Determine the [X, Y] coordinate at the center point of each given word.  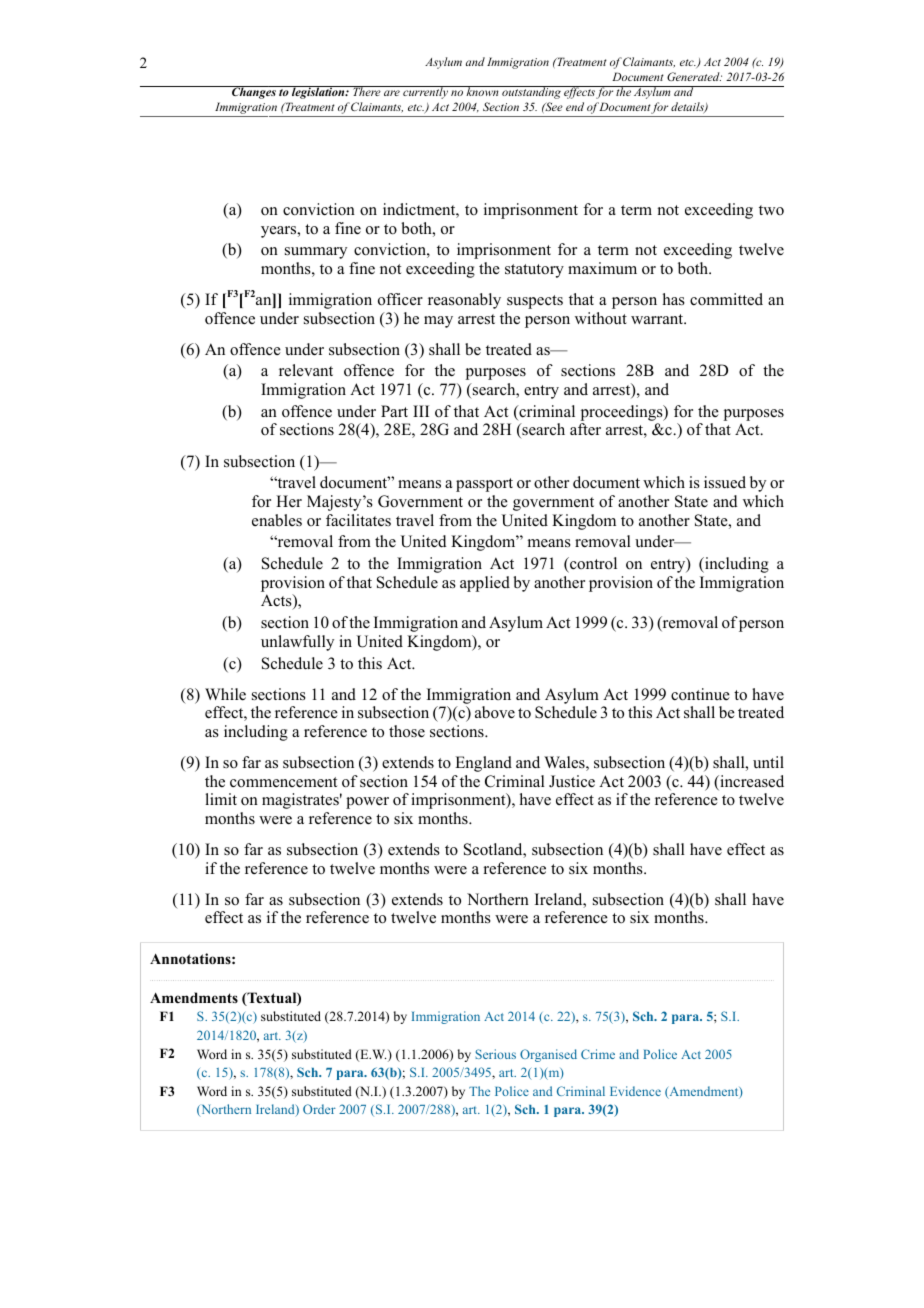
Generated [694, 76]
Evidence [635, 1091]
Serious [496, 1054]
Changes [254, 92]
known [482, 91]
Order [319, 1109]
